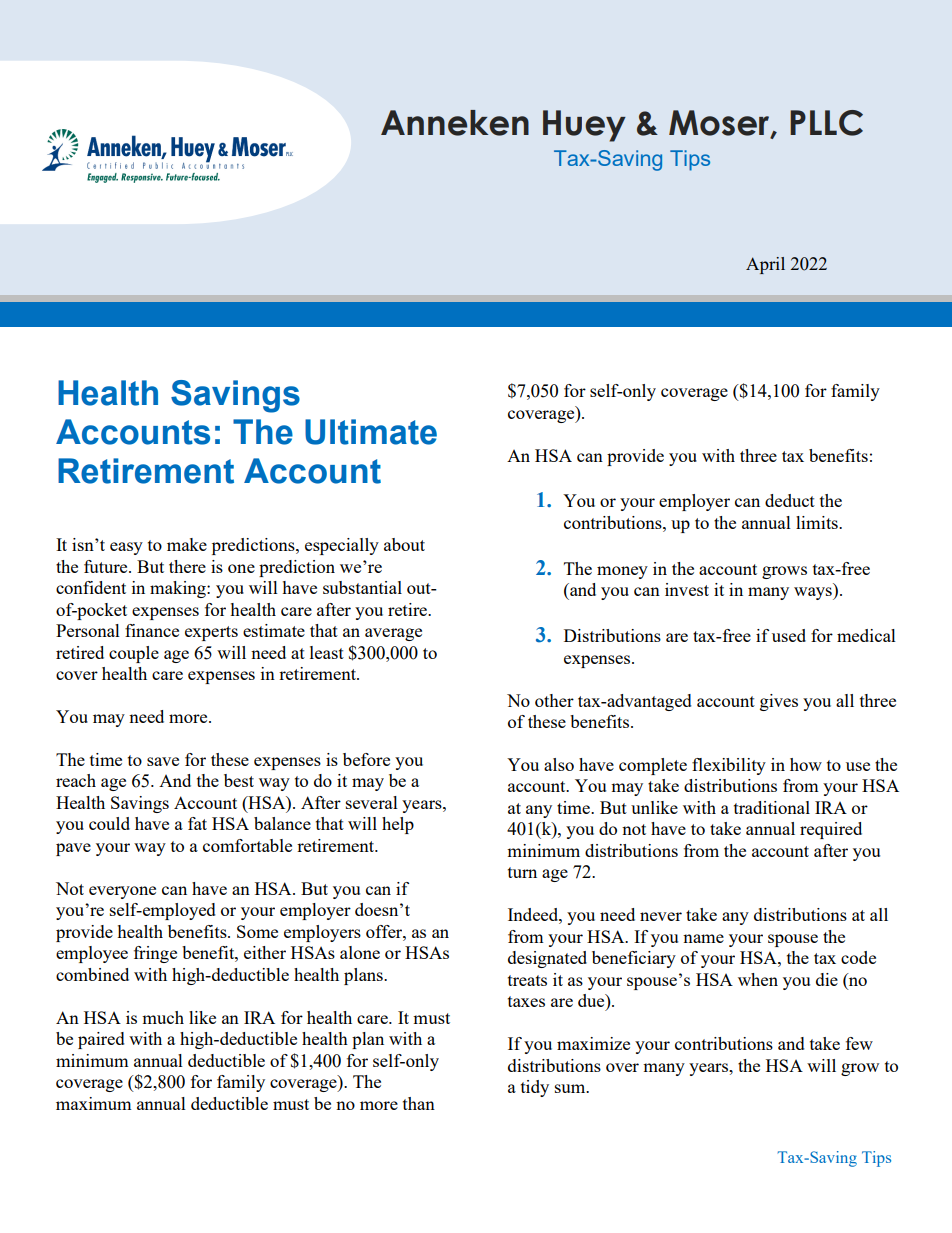 The width and height of the screenshot is (952, 1233). Describe the element at coordinates (101, 1040) in the screenshot. I see `paired` at that location.
